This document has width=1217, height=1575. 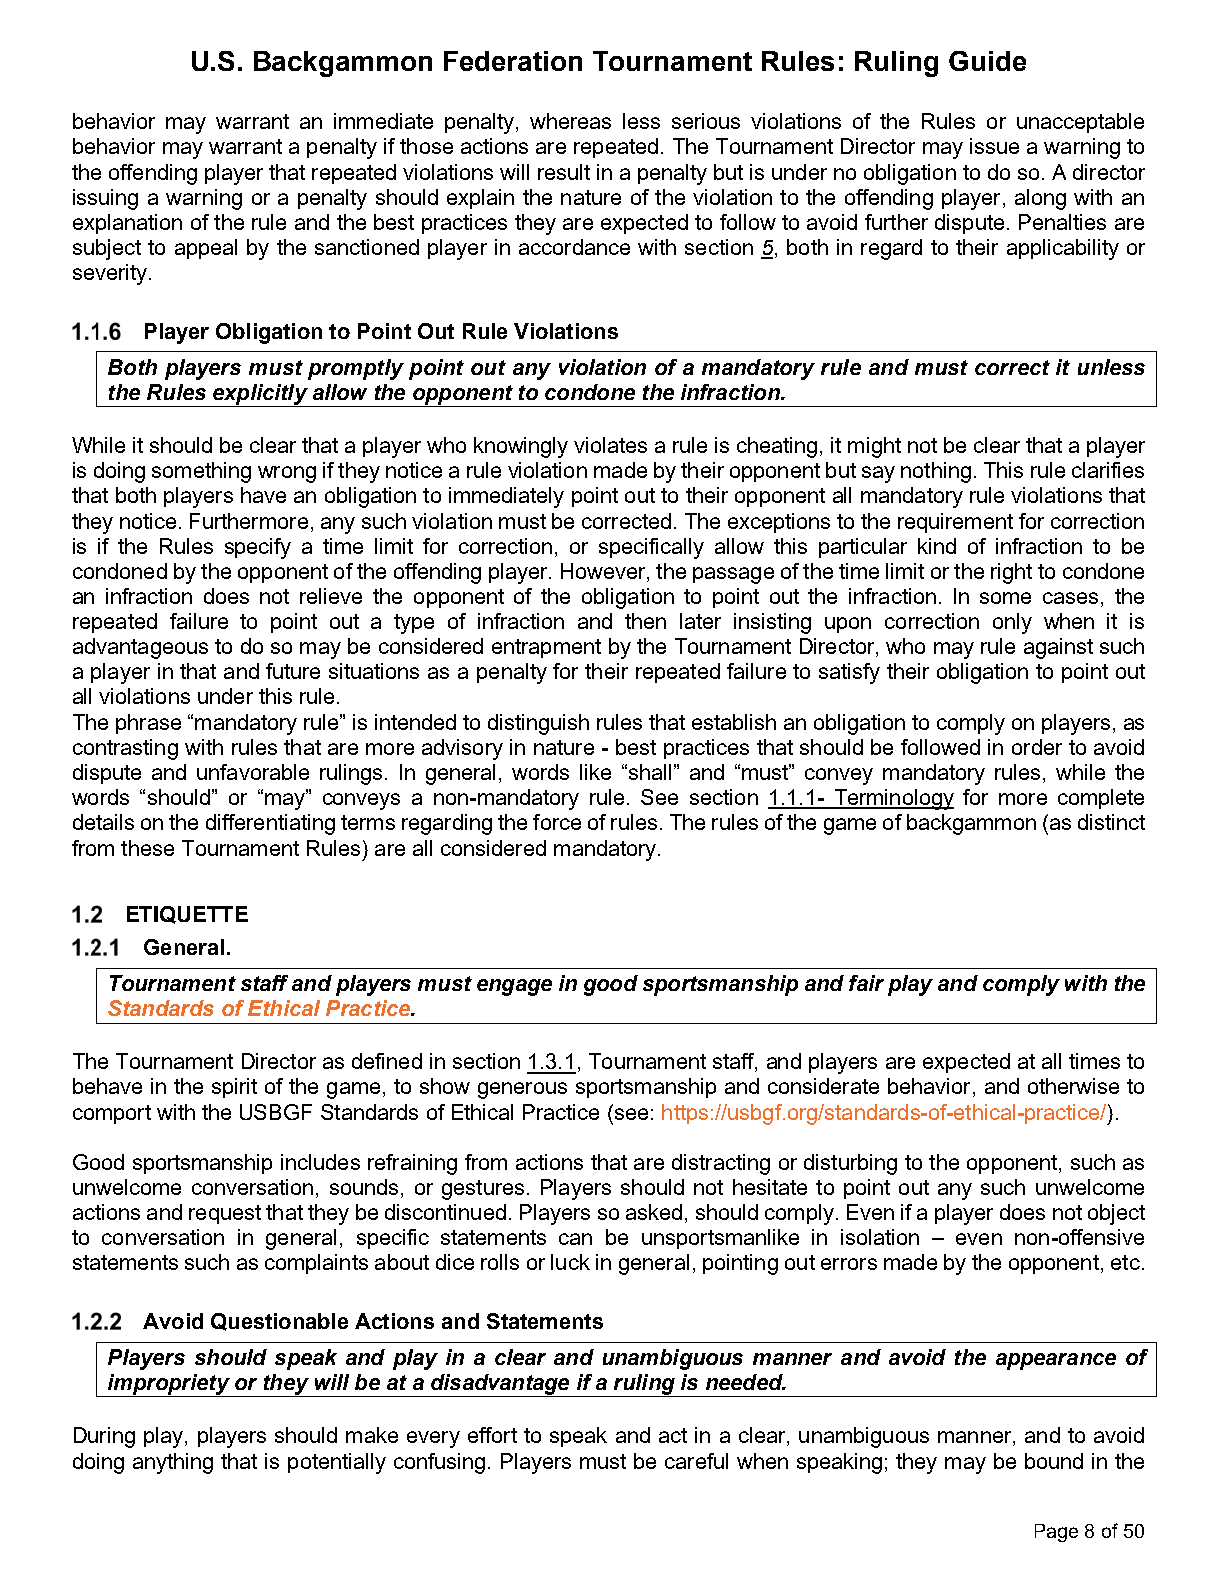 What do you see at coordinates (994, 146) in the document?
I see `issue` at bounding box center [994, 146].
